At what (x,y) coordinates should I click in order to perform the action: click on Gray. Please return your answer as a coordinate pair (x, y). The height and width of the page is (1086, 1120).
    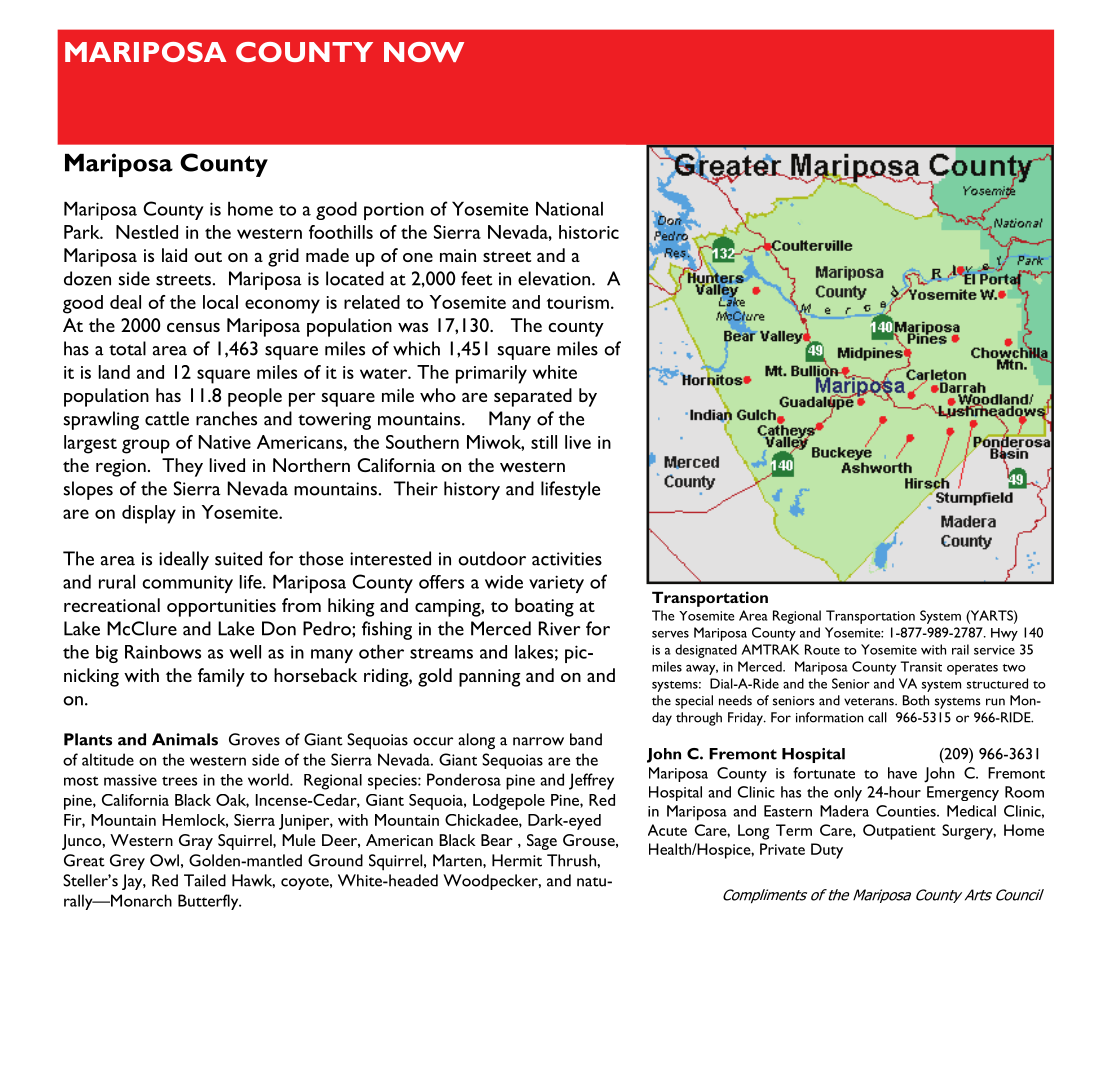
    Looking at the image, I should click on (196, 842).
